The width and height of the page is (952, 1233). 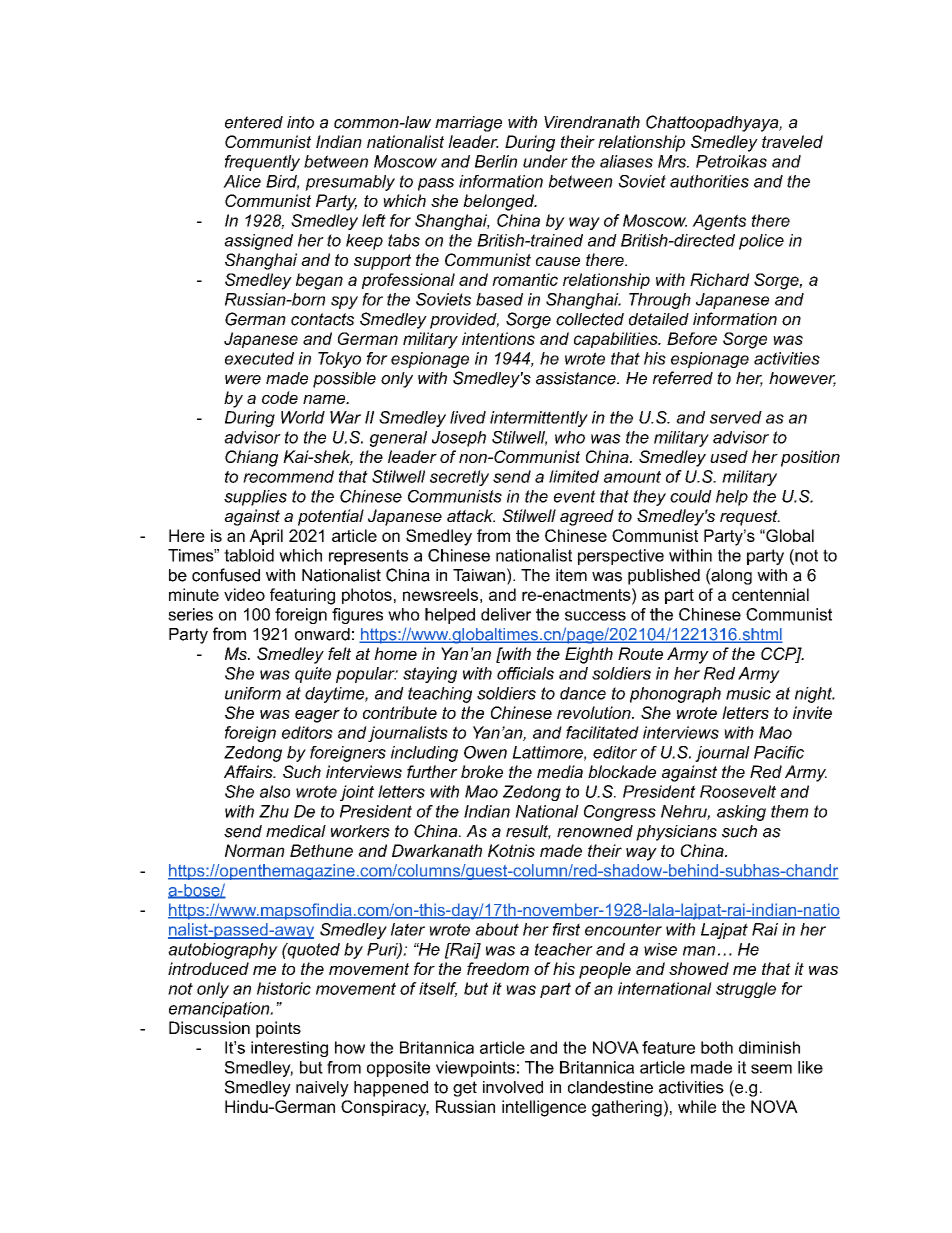 What do you see at coordinates (506, 614) in the page?
I see `deliver` at bounding box center [506, 614].
